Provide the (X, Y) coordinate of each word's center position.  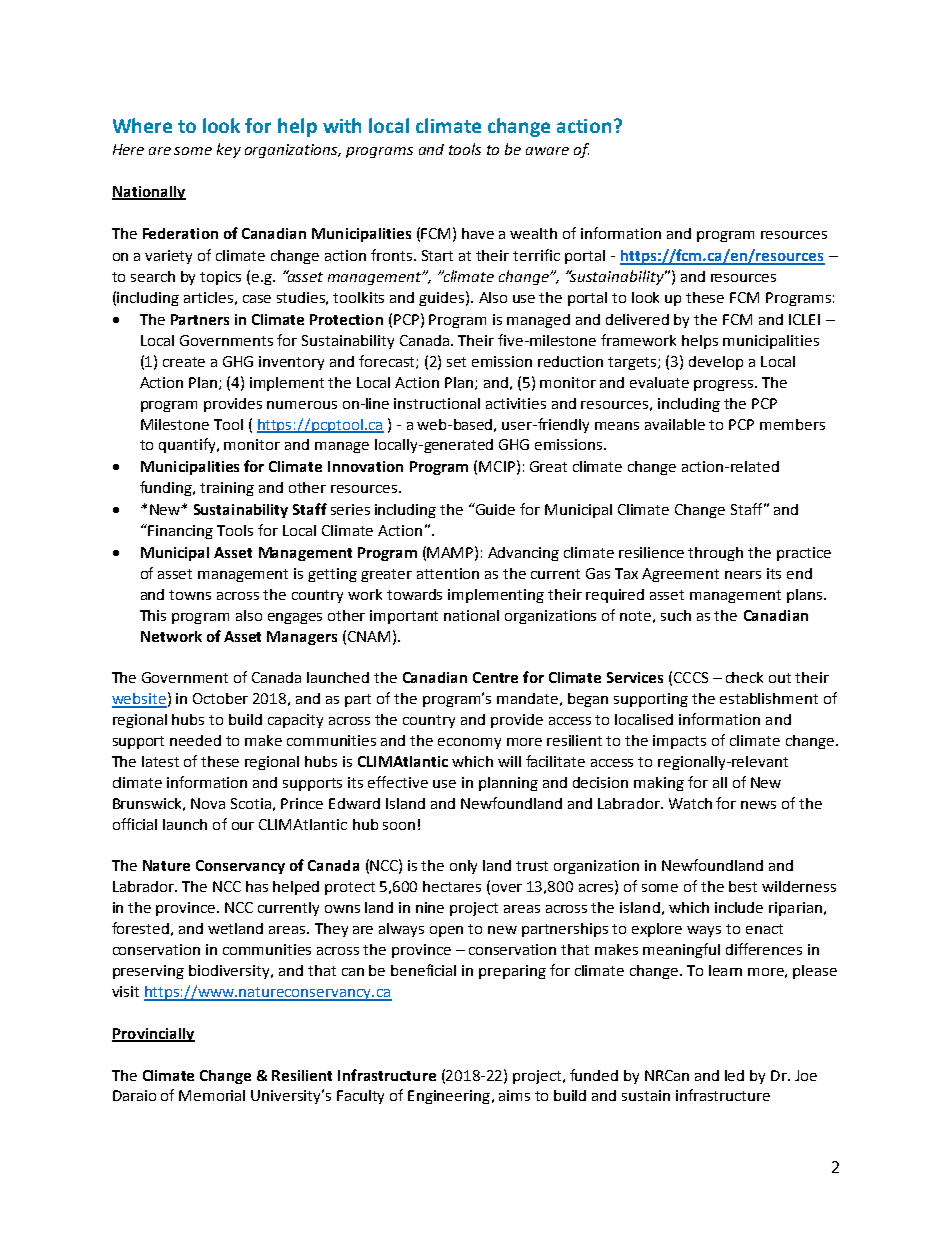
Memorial (212, 1095)
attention (448, 573)
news (758, 805)
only (463, 867)
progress (725, 385)
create (184, 362)
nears (743, 575)
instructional (437, 403)
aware (547, 151)
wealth (533, 233)
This (153, 615)
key (229, 150)
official (135, 824)
